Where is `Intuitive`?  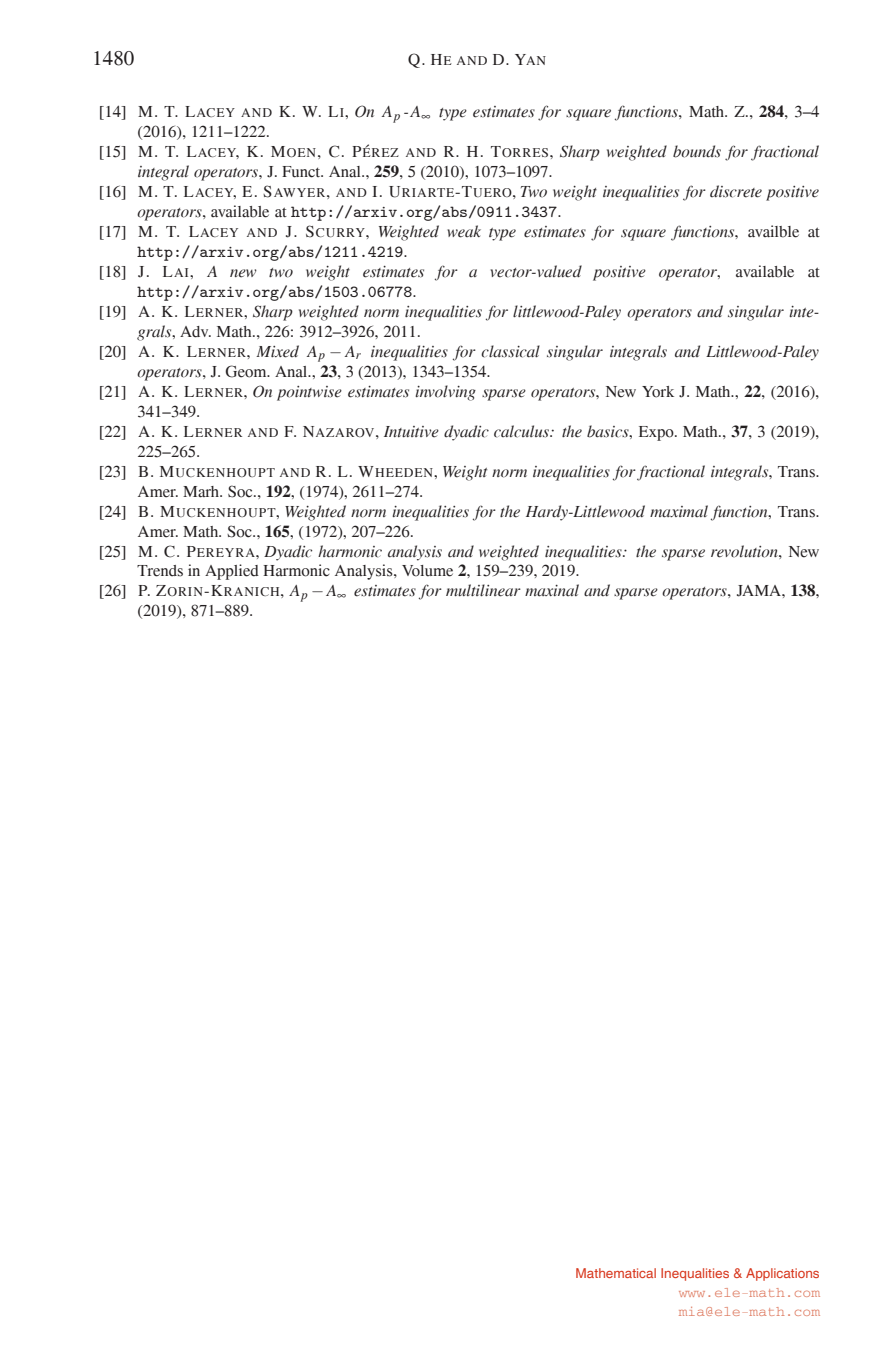
Intuitive is located at coordinates (411, 432).
